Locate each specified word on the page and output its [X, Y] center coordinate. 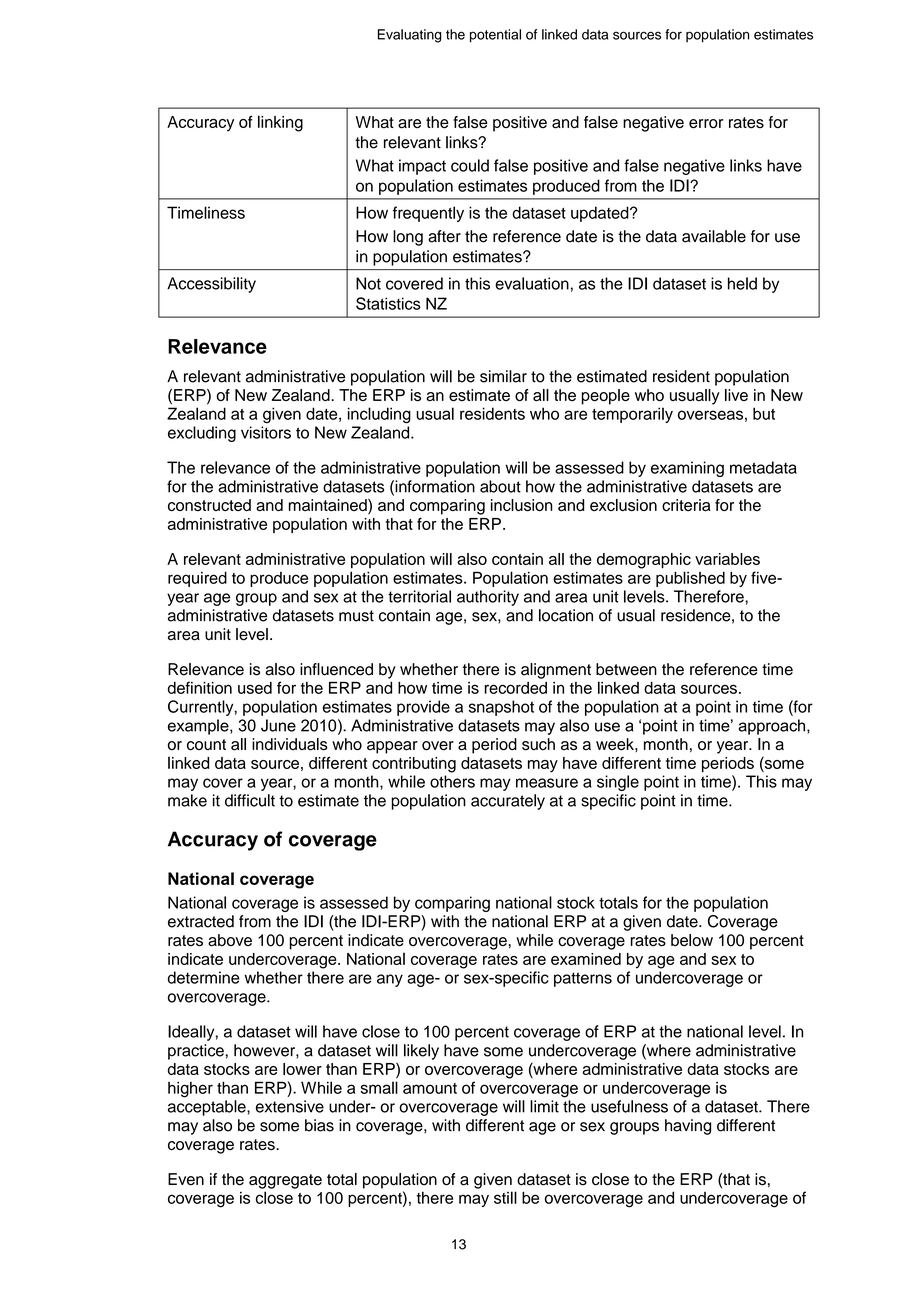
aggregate [285, 1181]
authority [488, 598]
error [706, 124]
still [505, 1197]
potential [495, 36]
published [690, 579]
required [197, 579]
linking [280, 123]
